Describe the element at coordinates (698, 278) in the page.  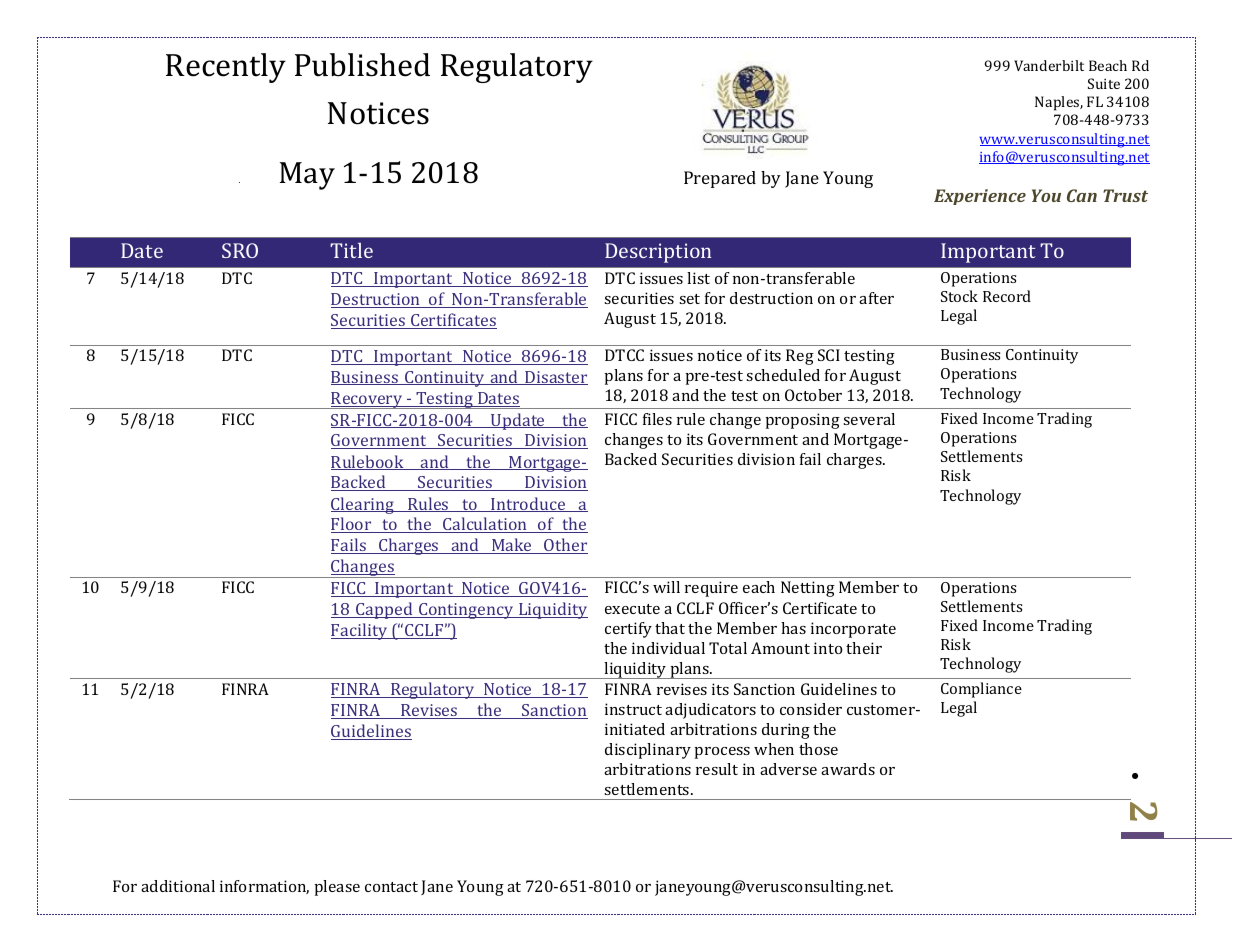
I see `list` at that location.
